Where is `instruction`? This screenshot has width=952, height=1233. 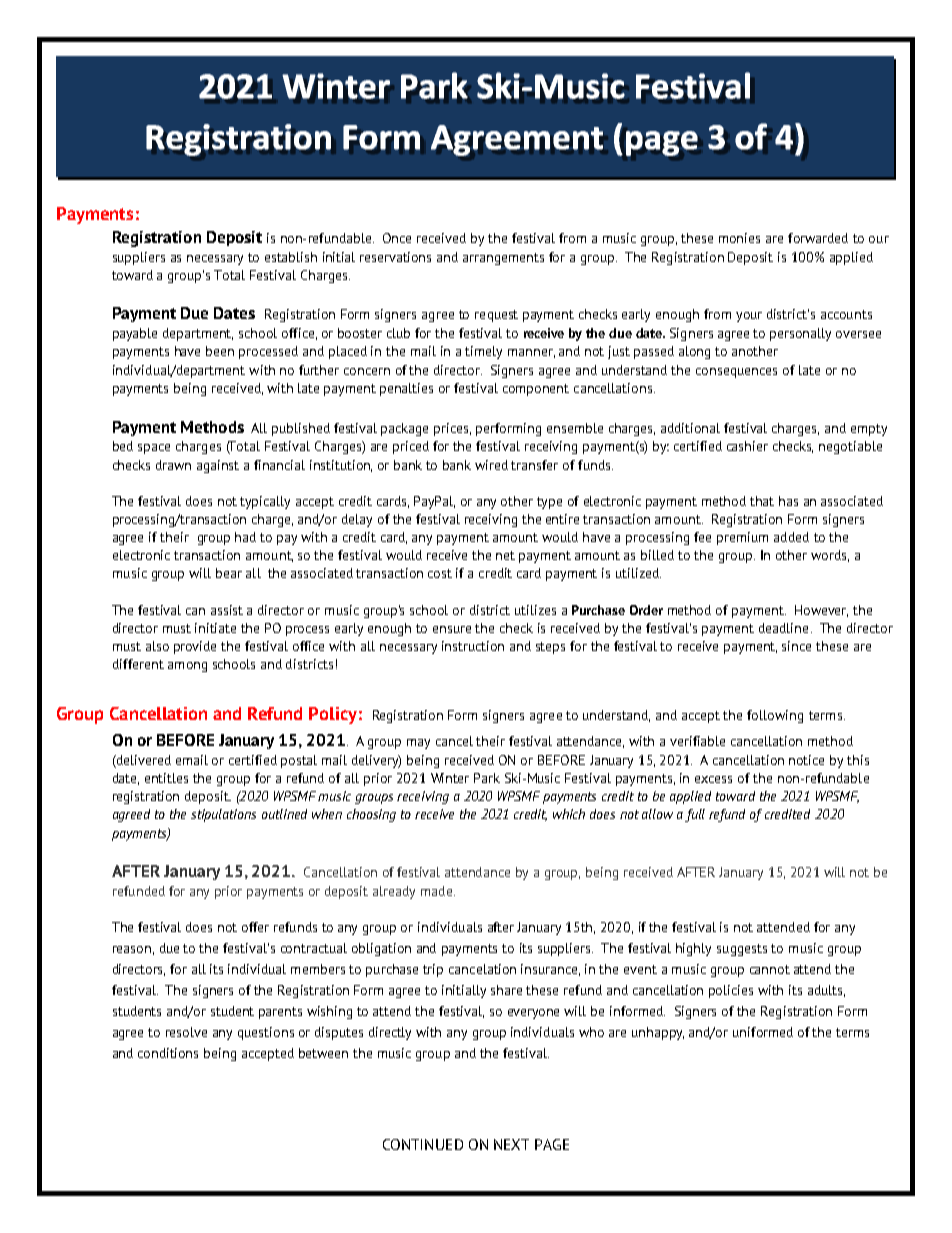 instruction is located at coordinates (473, 646).
